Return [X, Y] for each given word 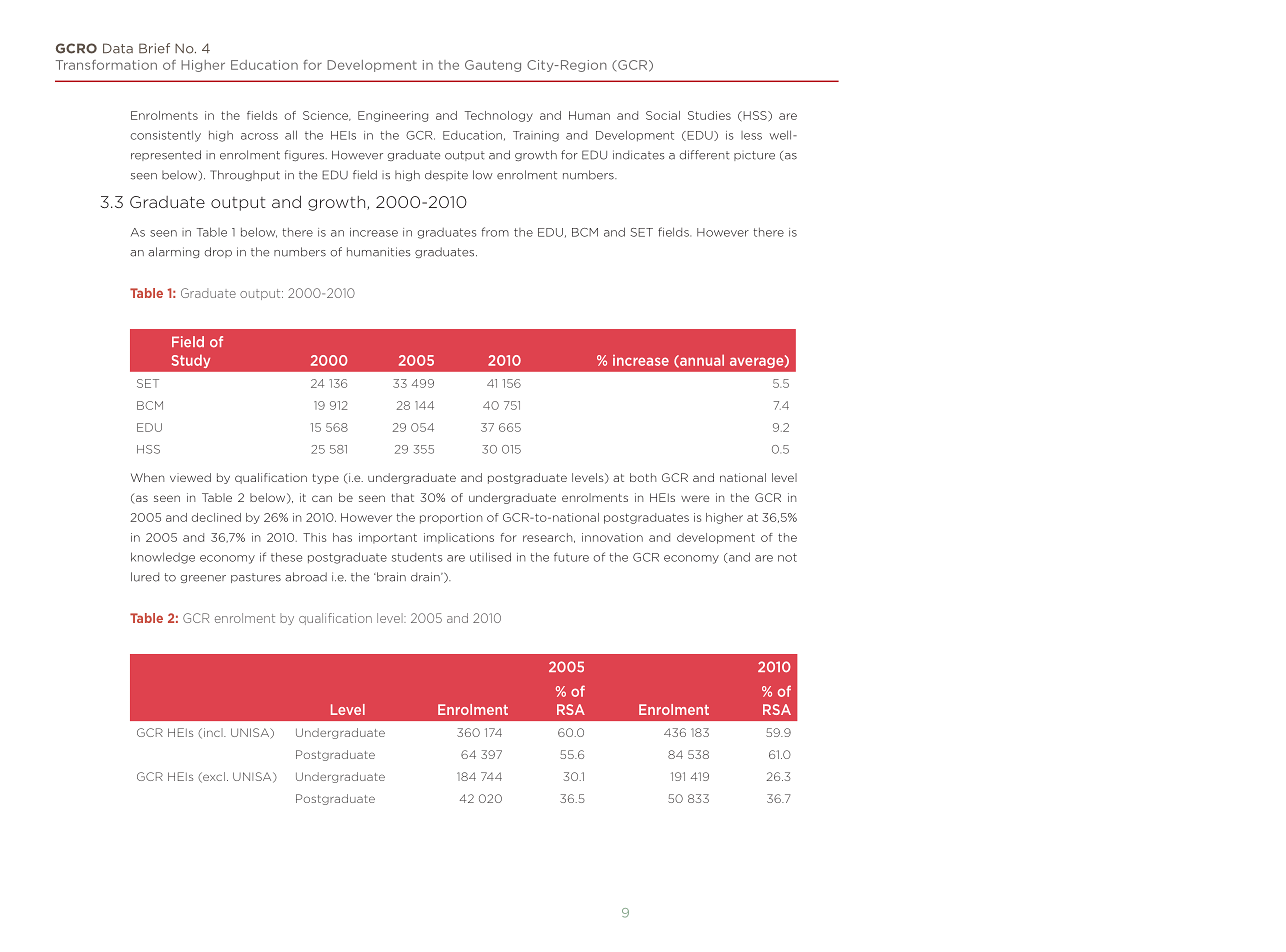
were [695, 498]
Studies [709, 115]
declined [216, 517]
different [705, 155]
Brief [154, 48]
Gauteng [493, 66]
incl [214, 732]
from [495, 232]
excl [213, 777]
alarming [173, 252]
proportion [451, 518]
